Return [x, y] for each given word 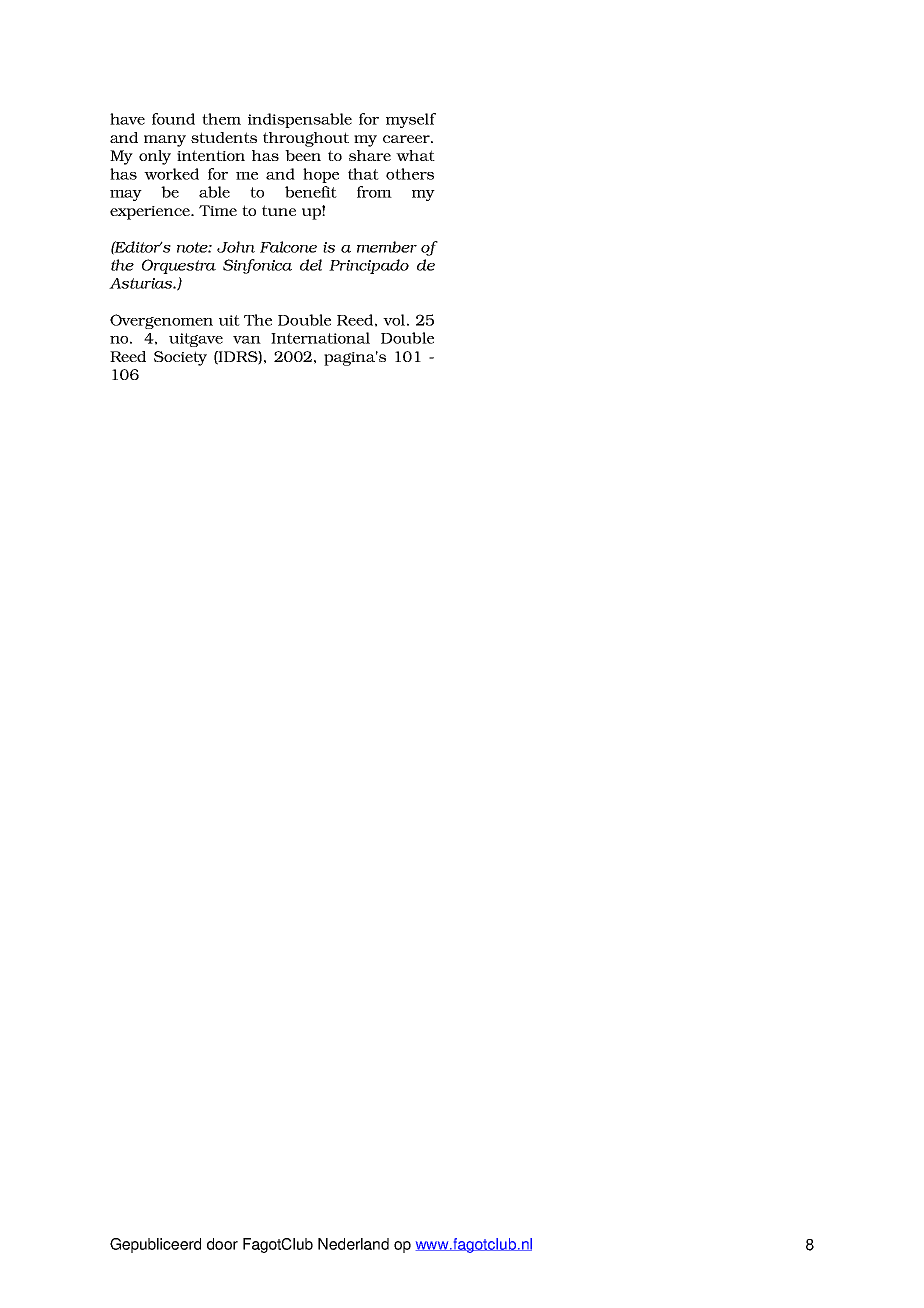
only [155, 157]
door [222, 1244]
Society [180, 358]
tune [279, 210]
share [370, 155]
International [320, 338]
